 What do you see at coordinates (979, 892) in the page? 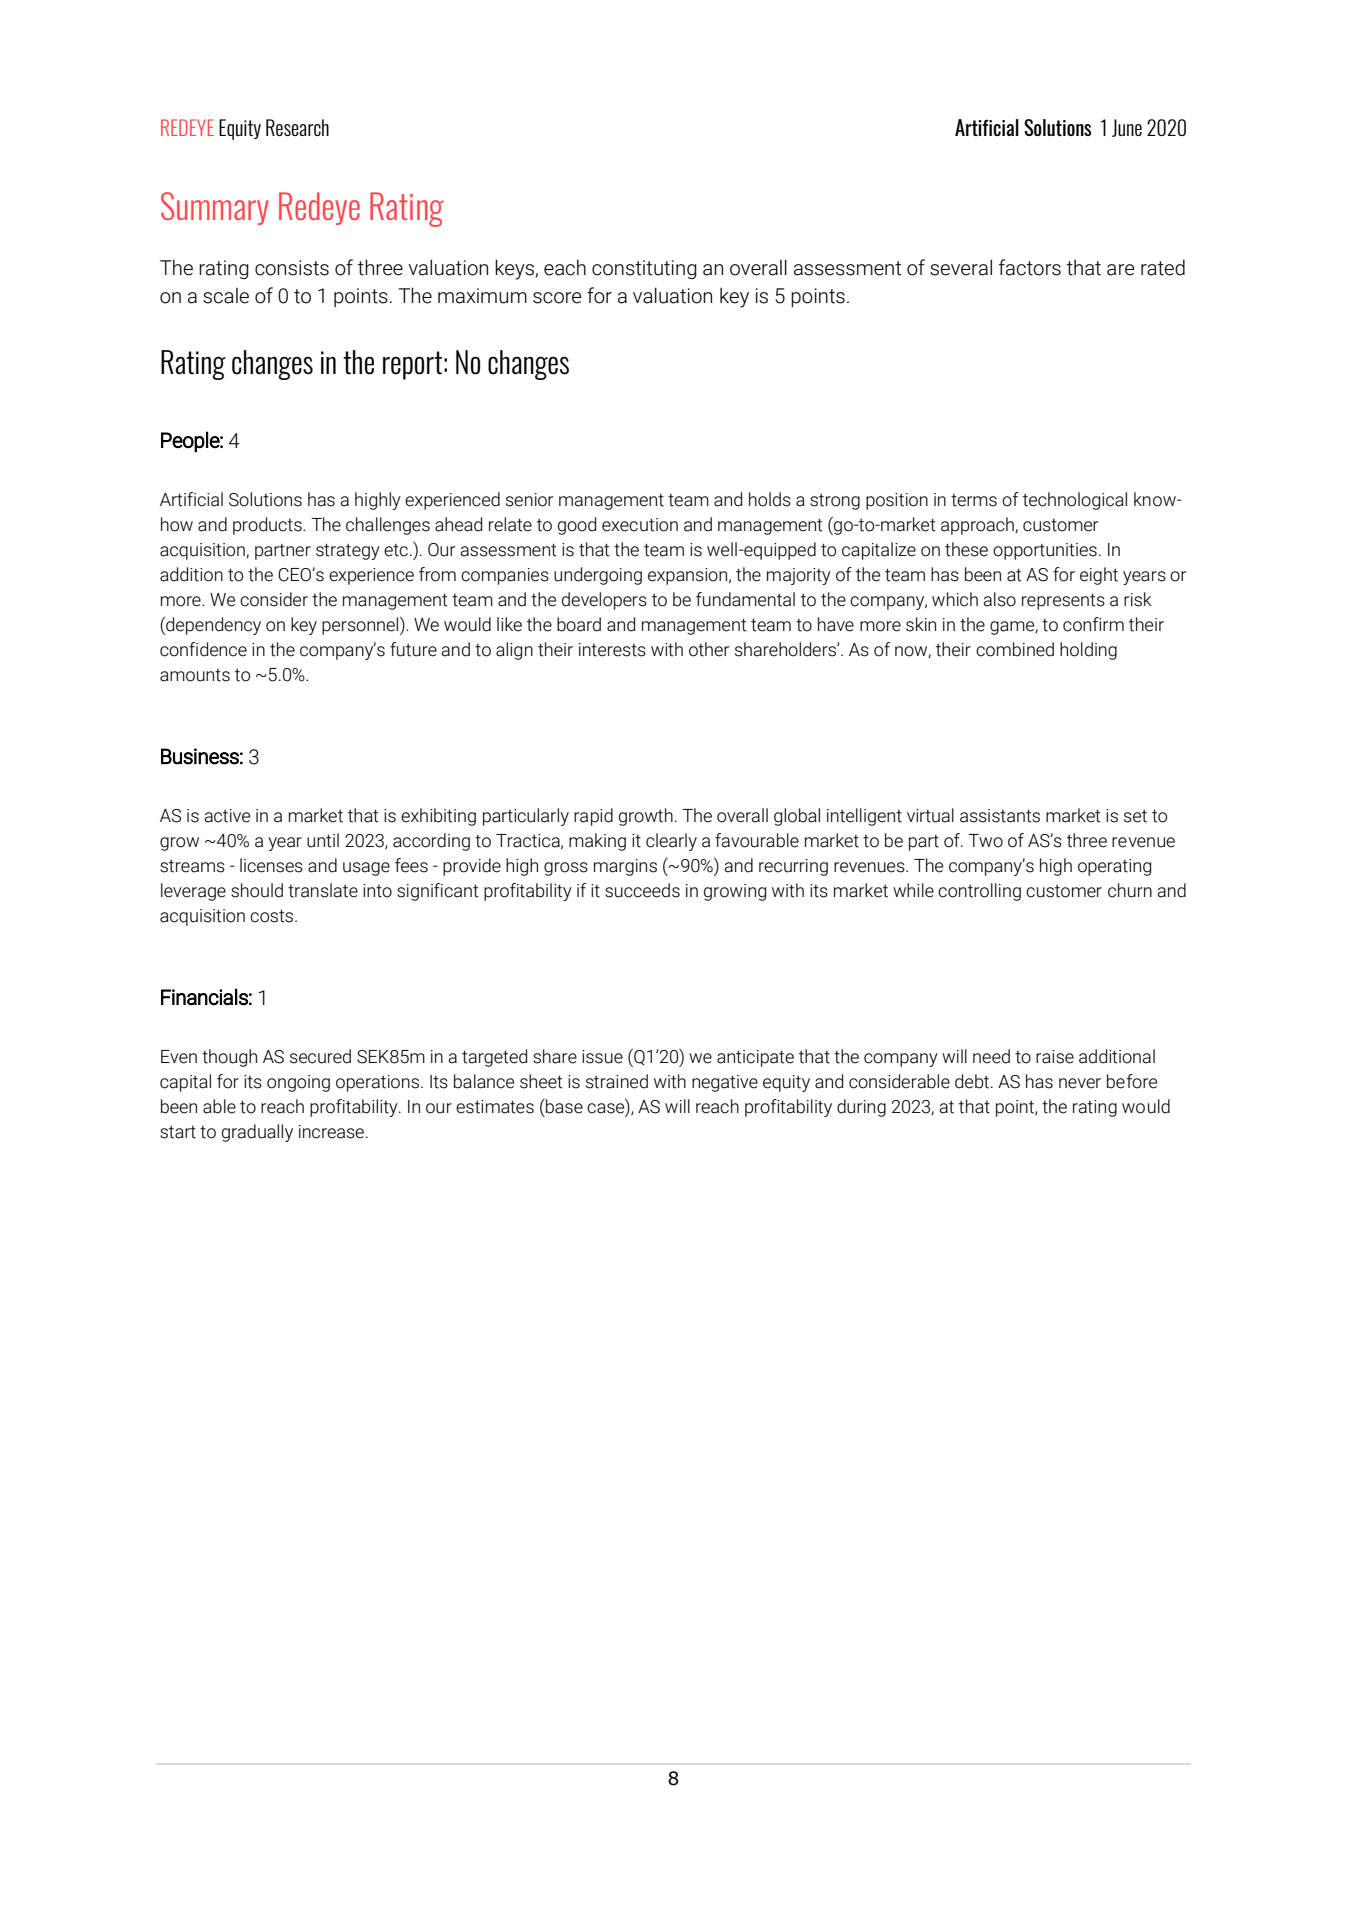
I see `controlling` at bounding box center [979, 892].
